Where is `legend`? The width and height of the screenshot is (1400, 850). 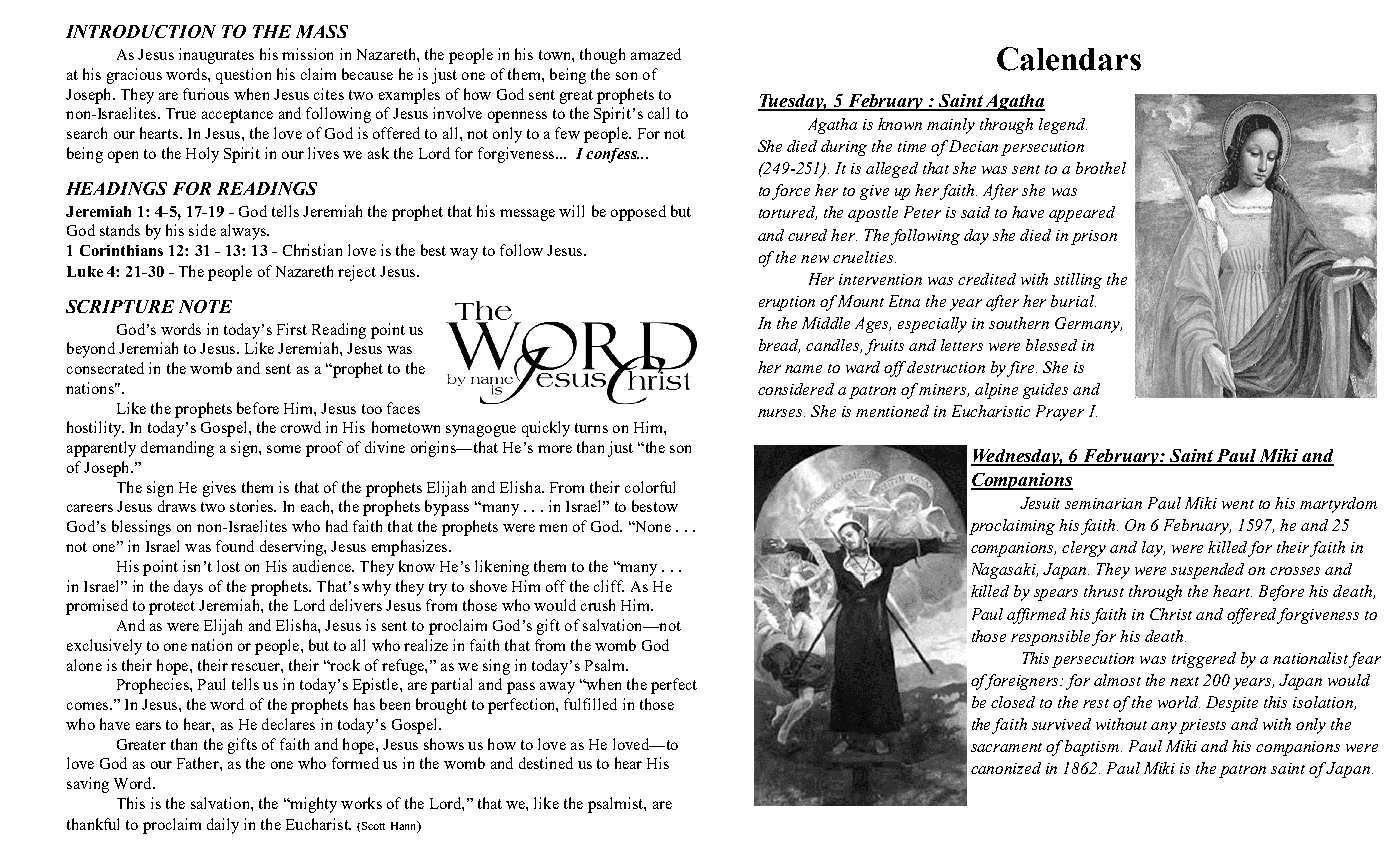 legend is located at coordinates (1063, 126).
